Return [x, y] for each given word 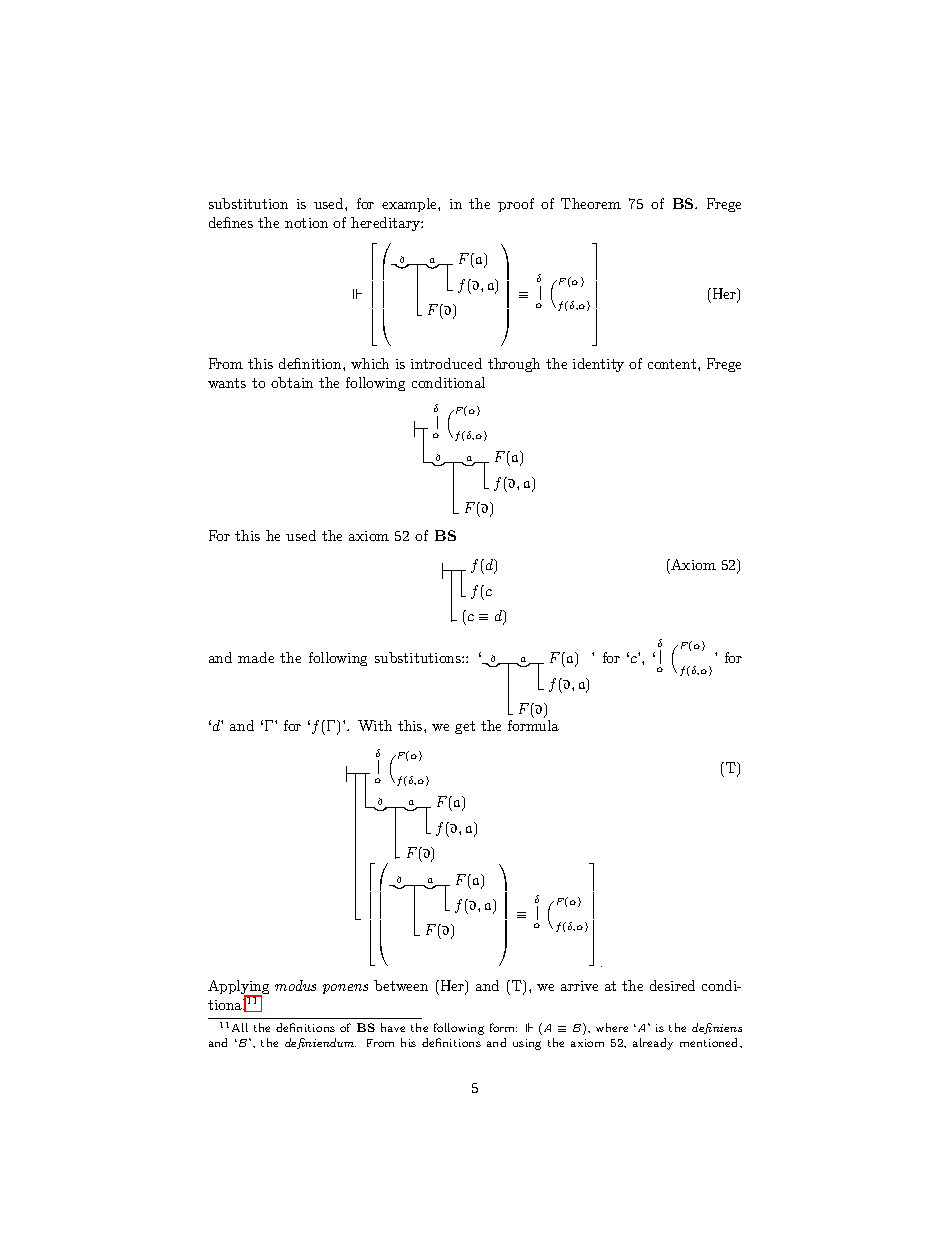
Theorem [591, 203]
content [672, 364]
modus [295, 985]
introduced [446, 363]
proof [516, 205]
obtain [292, 382]
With [375, 725]
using [527, 1044]
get [465, 727]
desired [672, 985]
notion [306, 223]
